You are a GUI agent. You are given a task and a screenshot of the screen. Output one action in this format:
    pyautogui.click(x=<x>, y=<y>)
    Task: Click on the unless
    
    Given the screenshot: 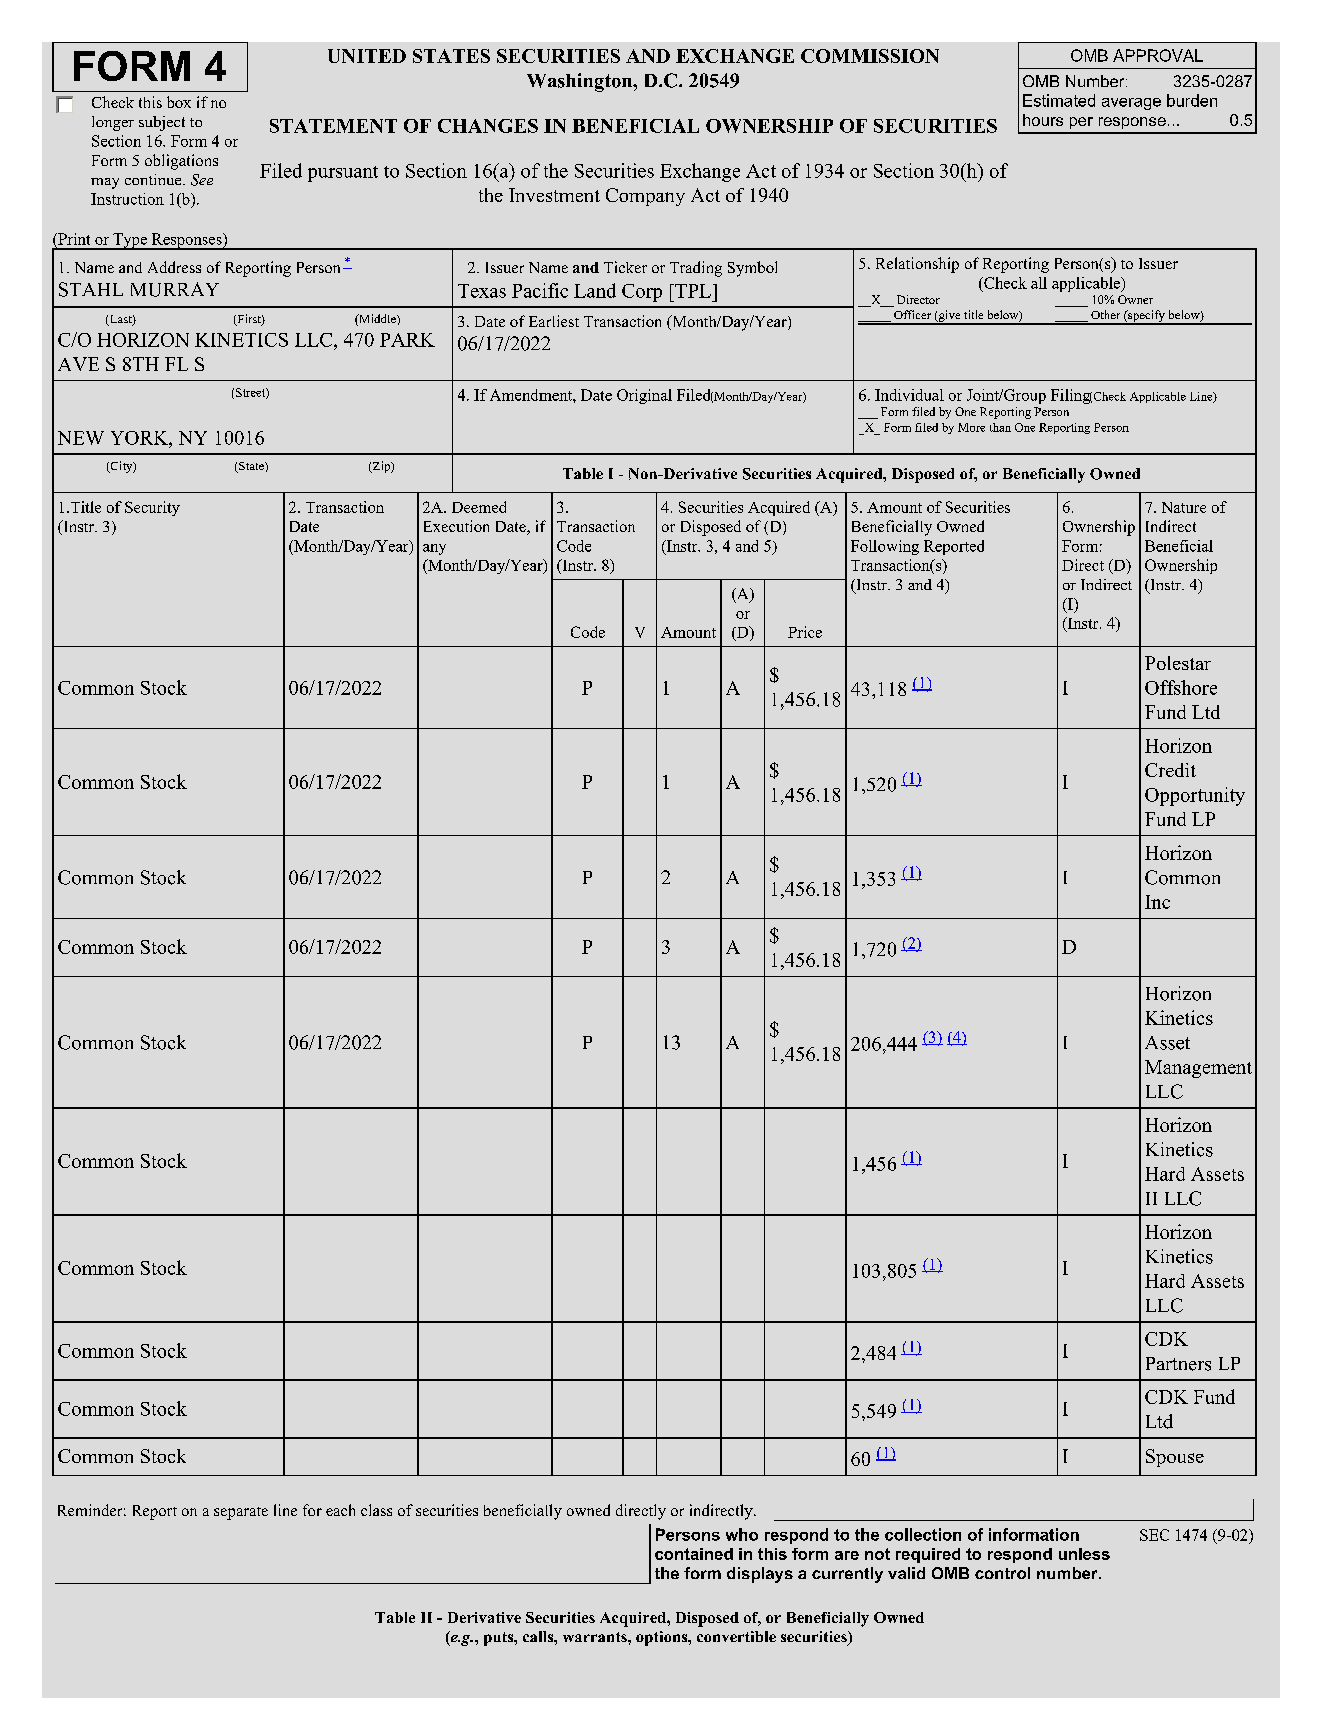 What is the action you would take?
    pyautogui.click(x=1084, y=1554)
